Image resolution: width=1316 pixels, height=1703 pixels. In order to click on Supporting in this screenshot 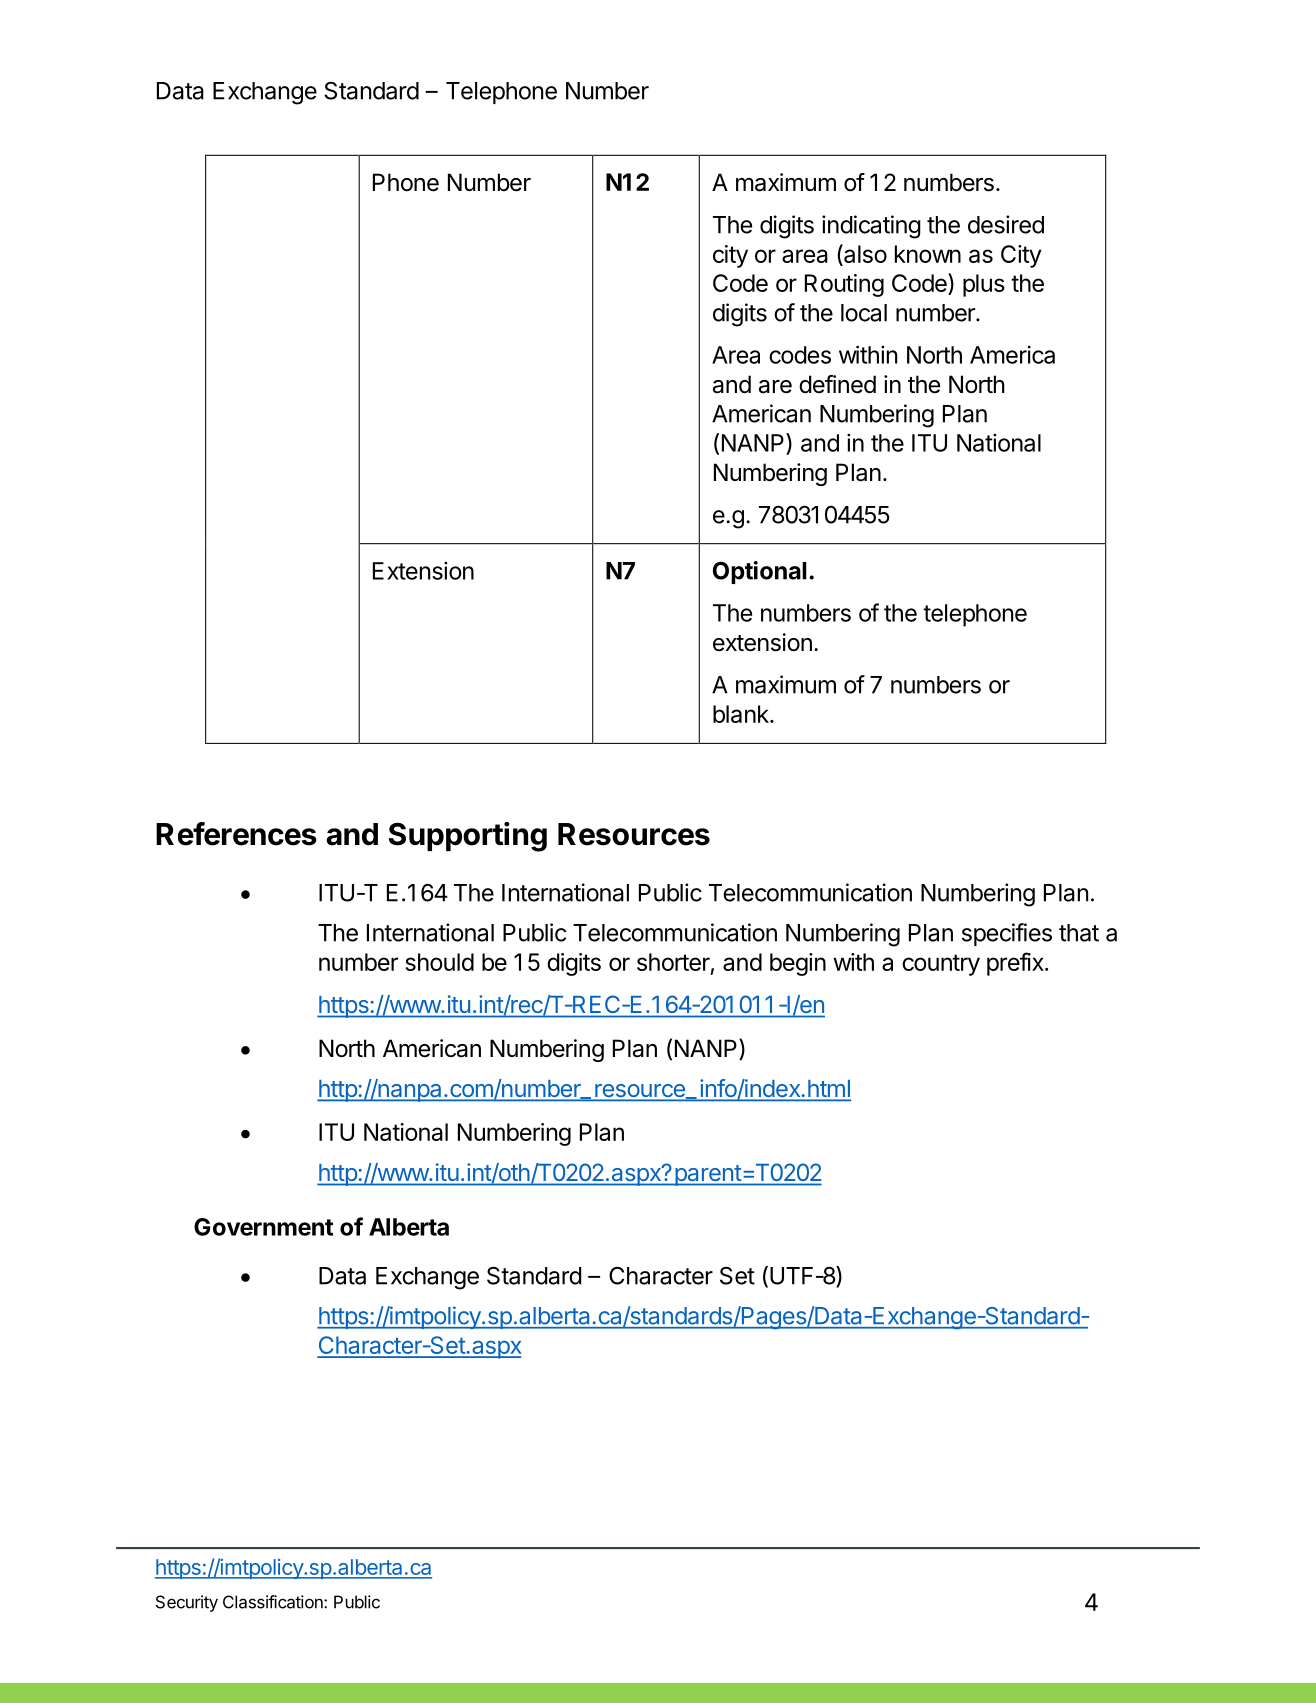, I will do `click(468, 837)`.
